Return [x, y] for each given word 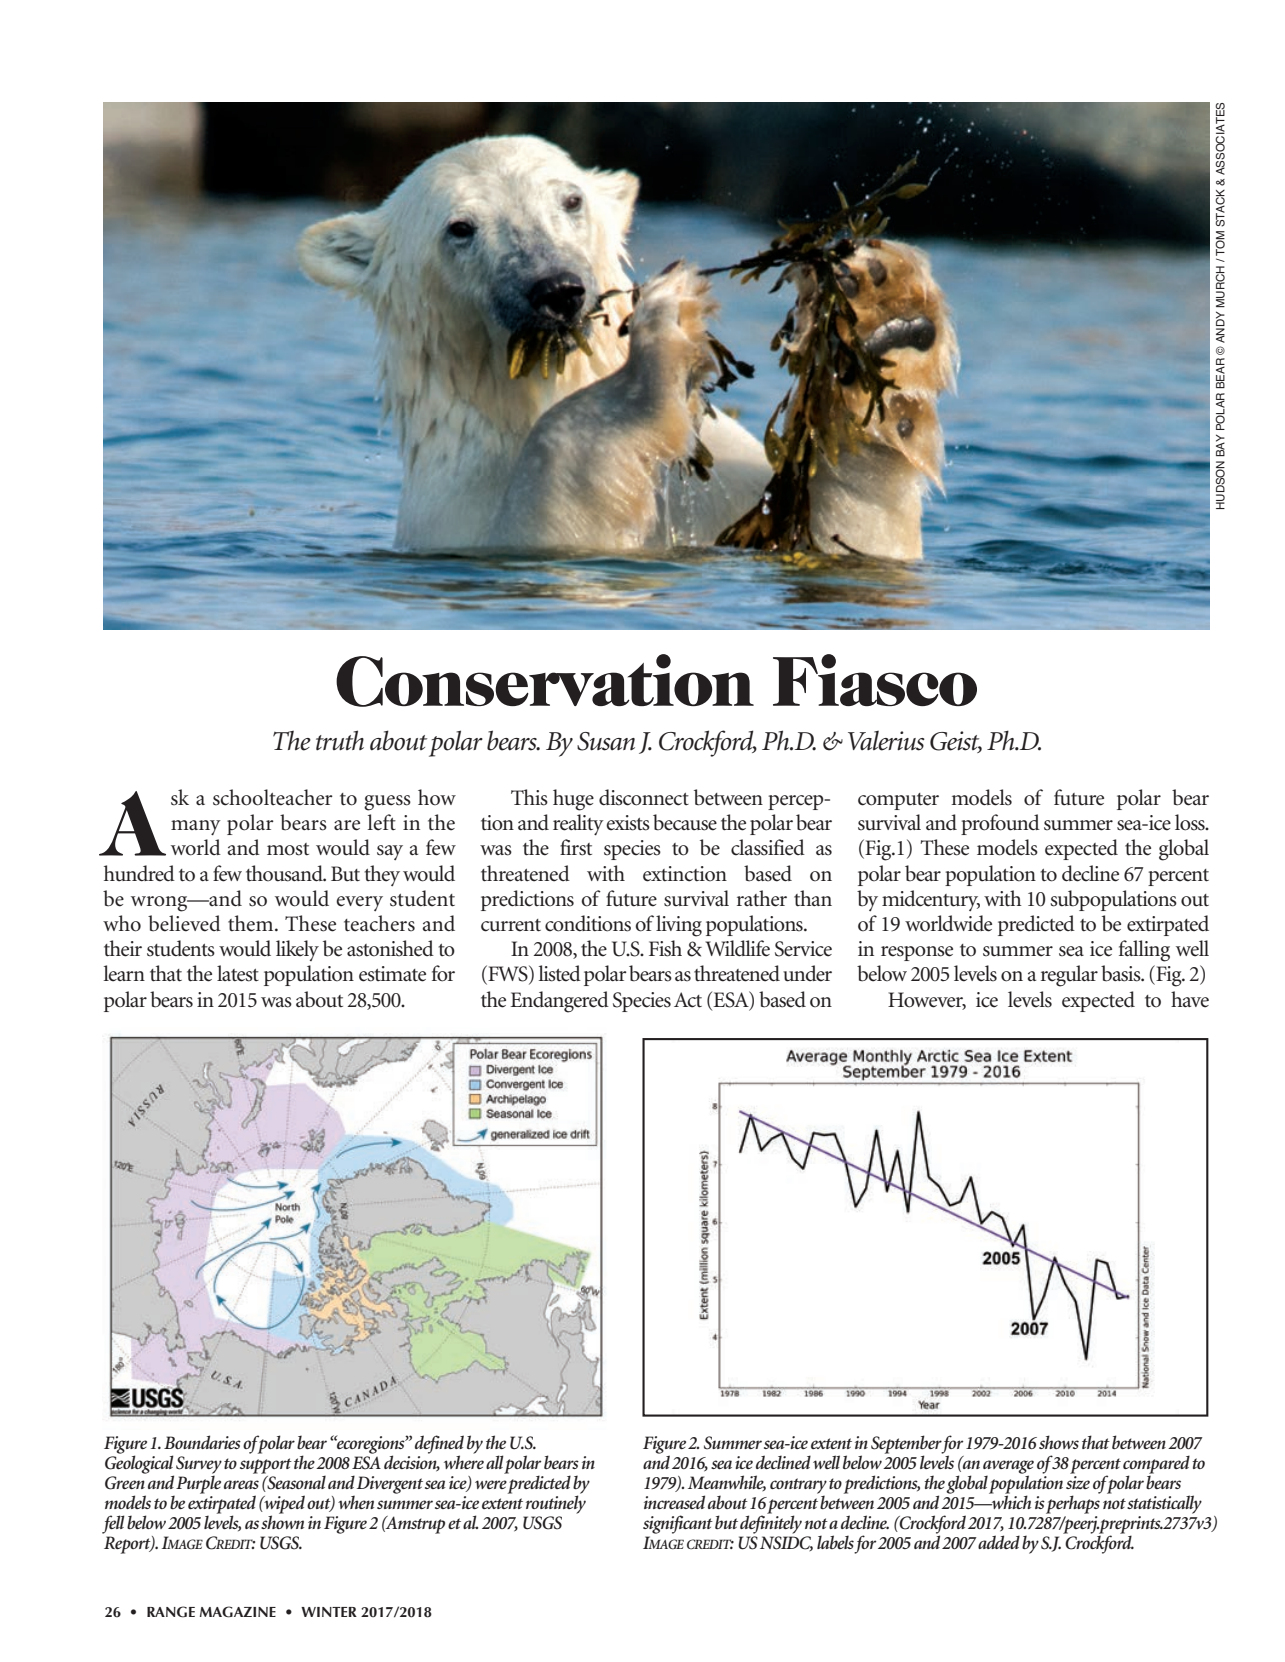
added [999, 1542]
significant [678, 1524]
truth [340, 740]
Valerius [886, 741]
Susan [606, 741]
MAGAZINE [238, 1612]
